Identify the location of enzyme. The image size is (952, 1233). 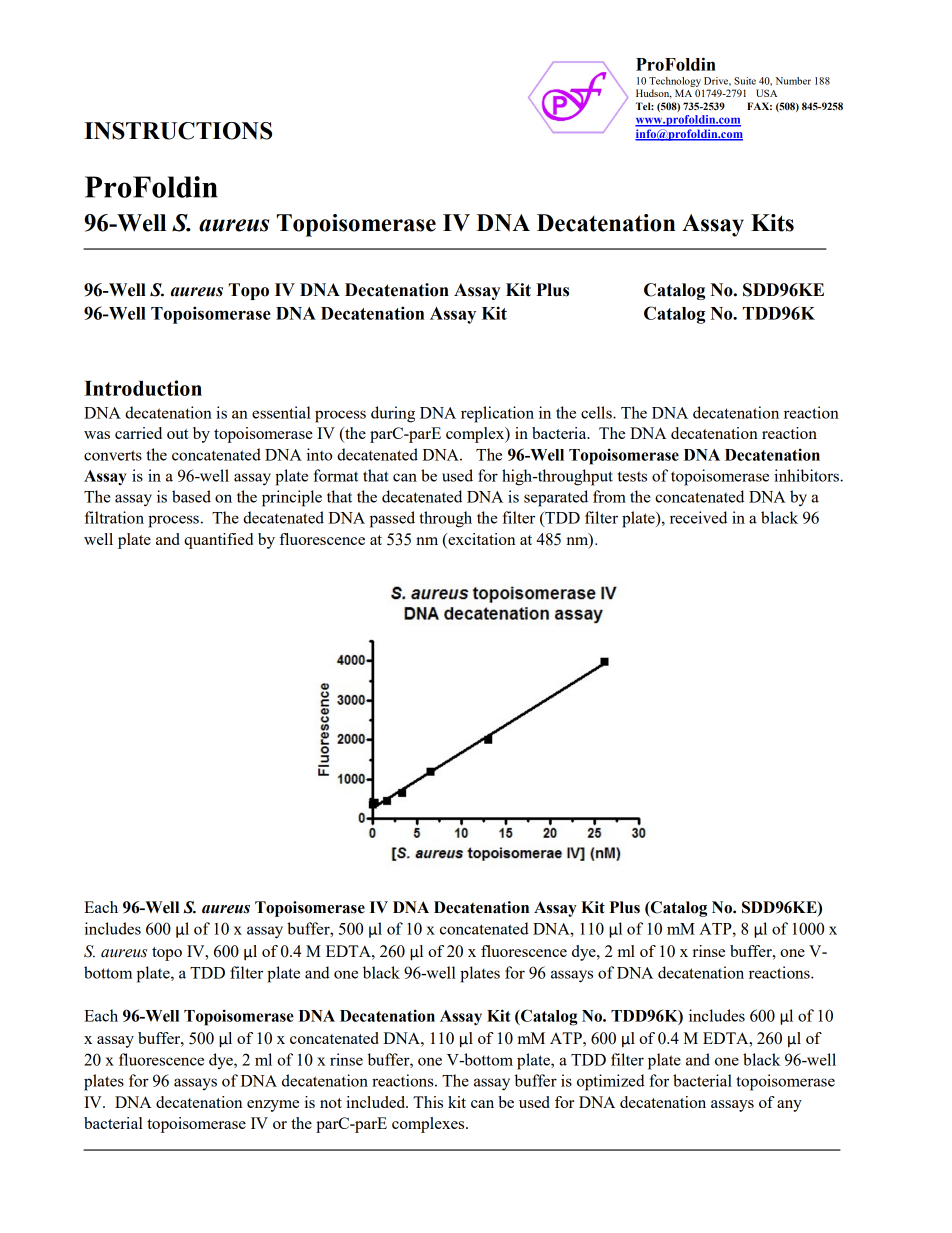
(273, 1106).
